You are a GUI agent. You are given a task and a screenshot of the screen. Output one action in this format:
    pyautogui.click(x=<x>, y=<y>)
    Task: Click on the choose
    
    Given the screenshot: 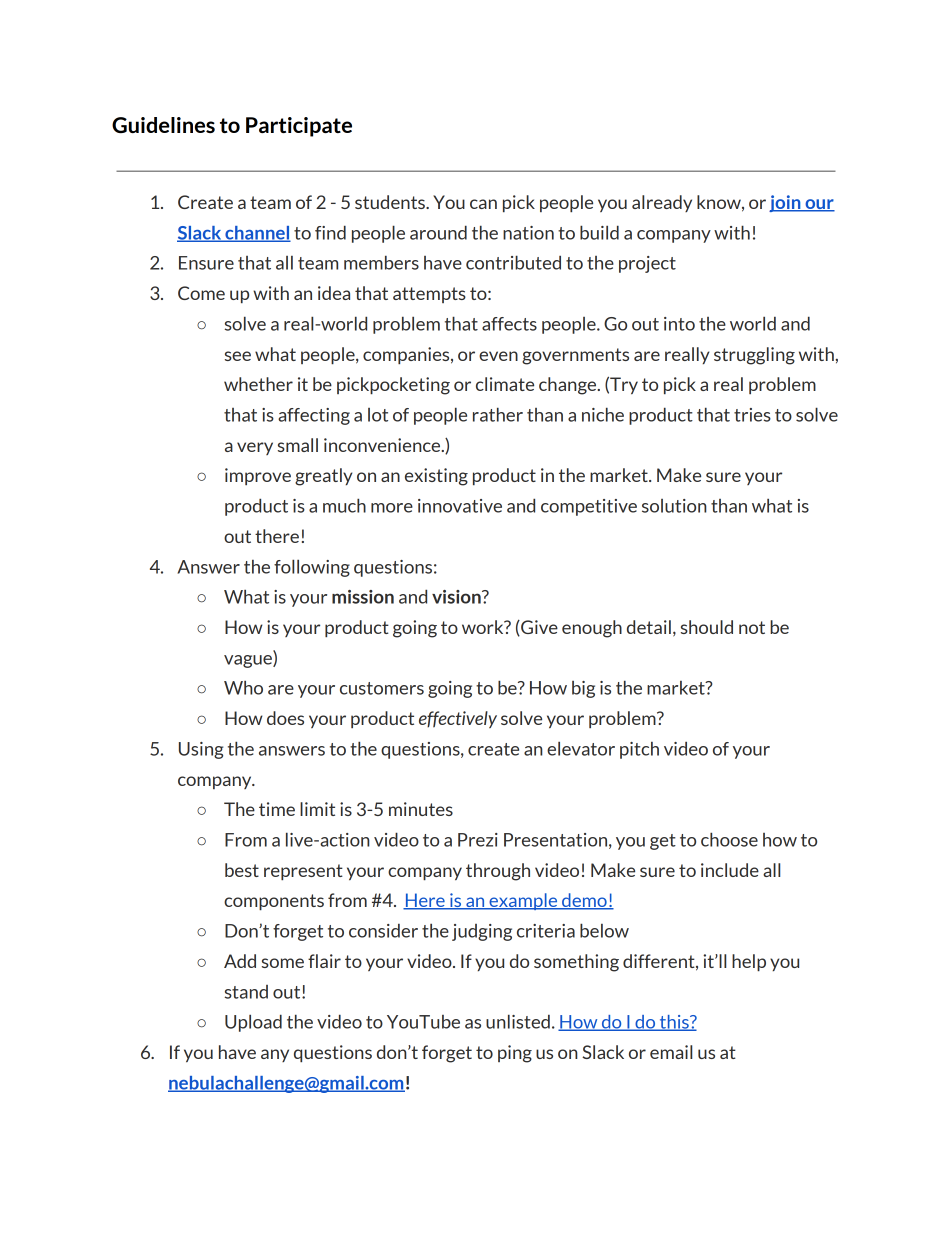 What is the action you would take?
    pyautogui.click(x=729, y=839)
